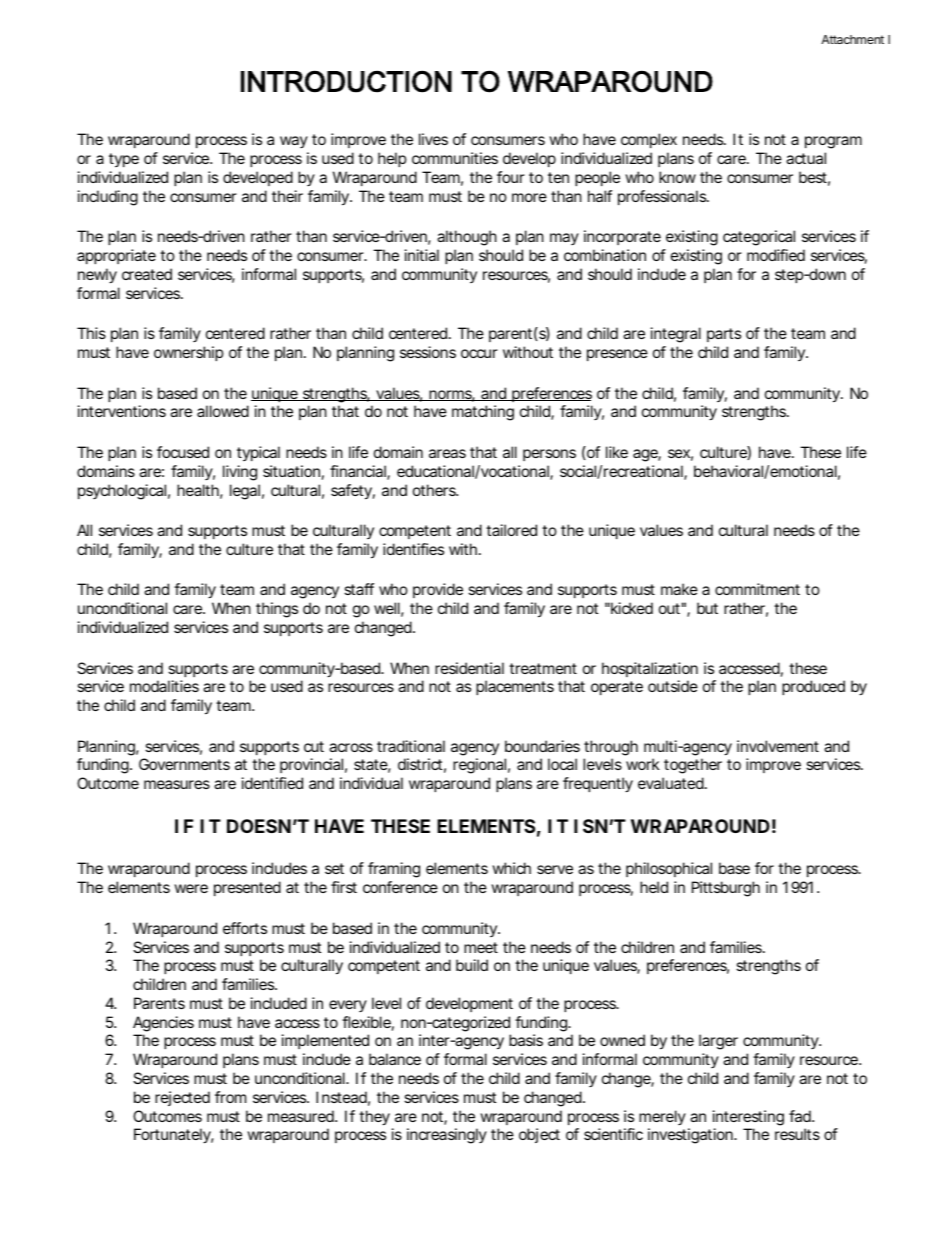 This document has width=952, height=1233. Describe the element at coordinates (852, 39) in the document. I see `Attachment` at that location.
